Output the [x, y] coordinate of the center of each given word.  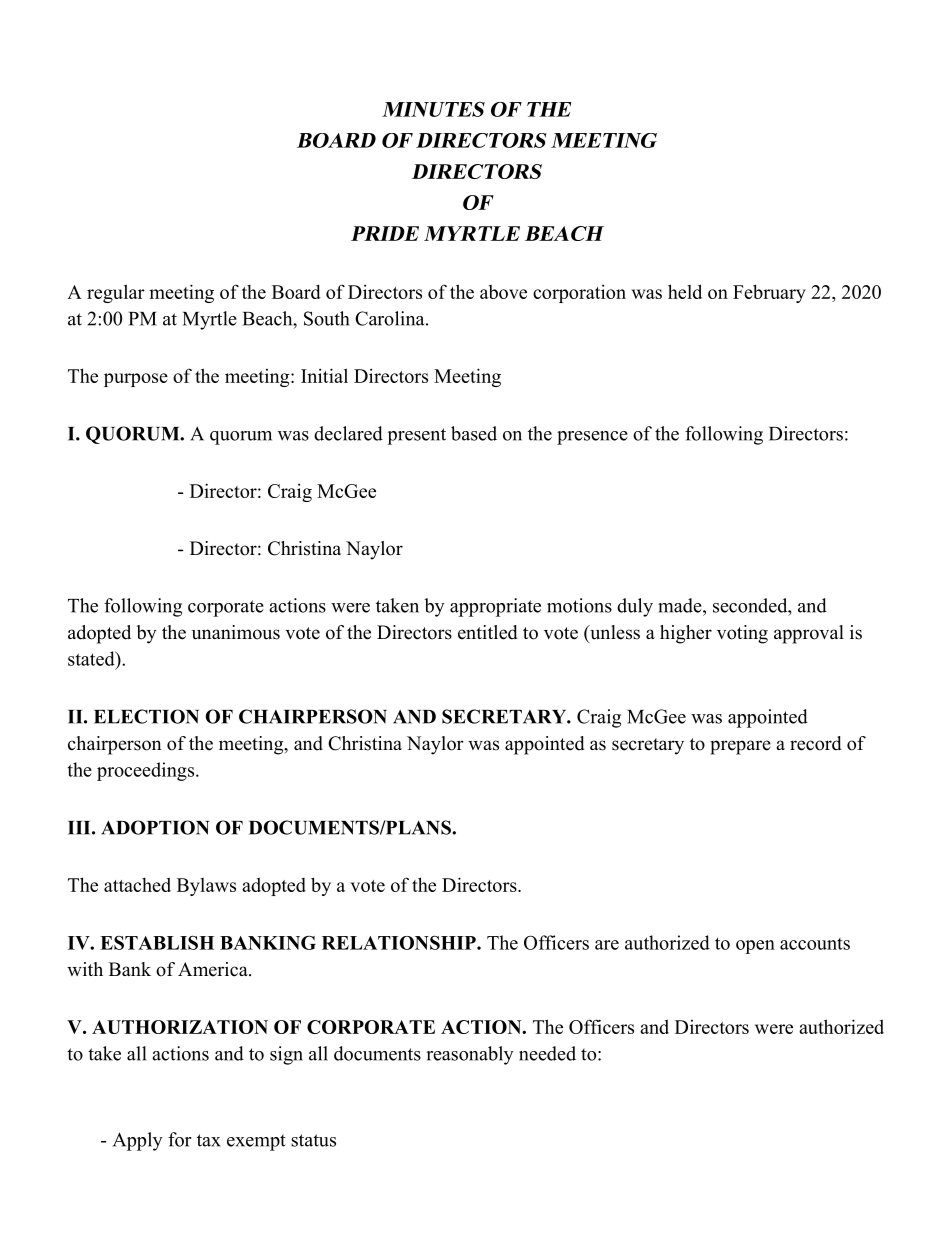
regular [116, 293]
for [179, 1139]
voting [742, 634]
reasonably [470, 1055]
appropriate [495, 607]
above [503, 292]
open [755, 947]
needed [547, 1053]
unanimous [236, 632]
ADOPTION [155, 827]
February [769, 293]
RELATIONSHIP [400, 943]
